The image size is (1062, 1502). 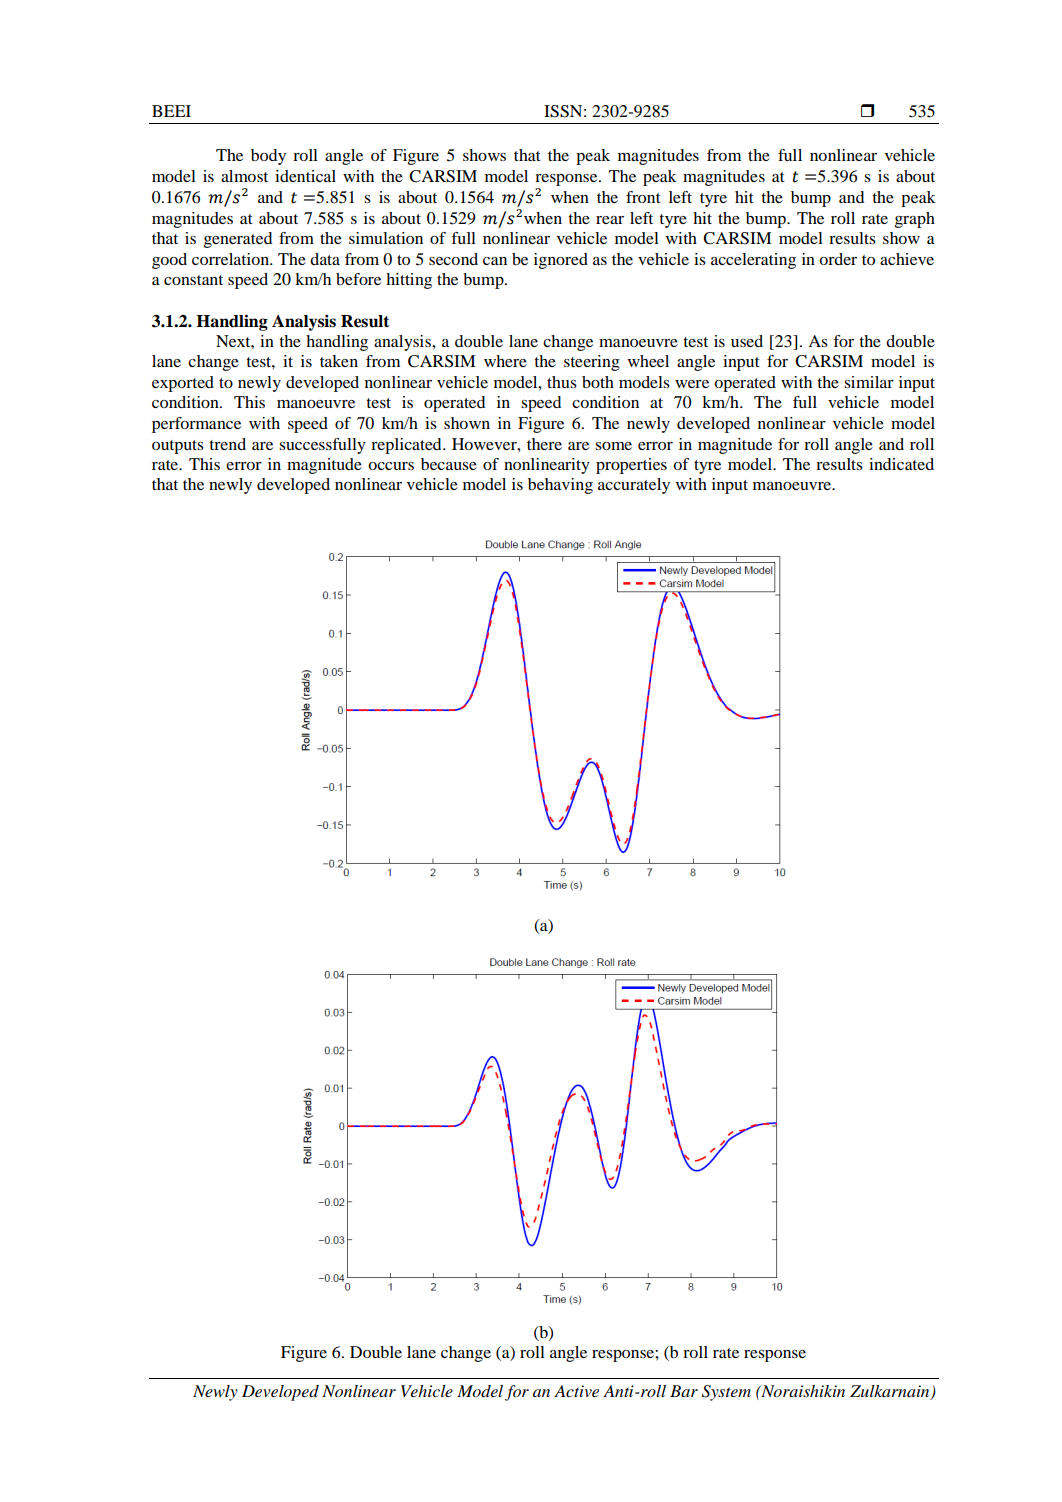 What do you see at coordinates (610, 220) in the screenshot?
I see `rear` at bounding box center [610, 220].
